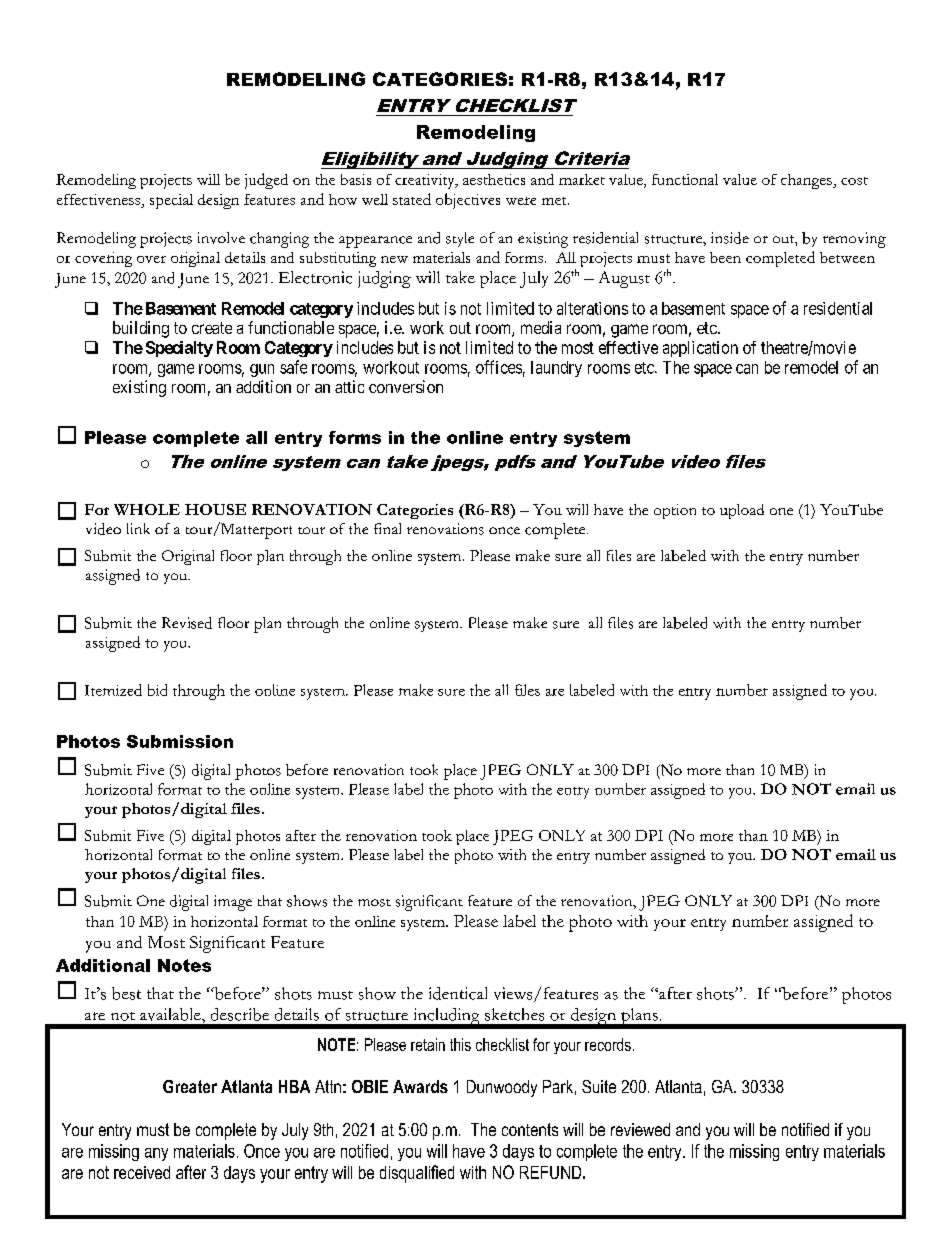 The width and height of the screenshot is (952, 1233). What do you see at coordinates (608, 1044) in the screenshot?
I see `records` at bounding box center [608, 1044].
